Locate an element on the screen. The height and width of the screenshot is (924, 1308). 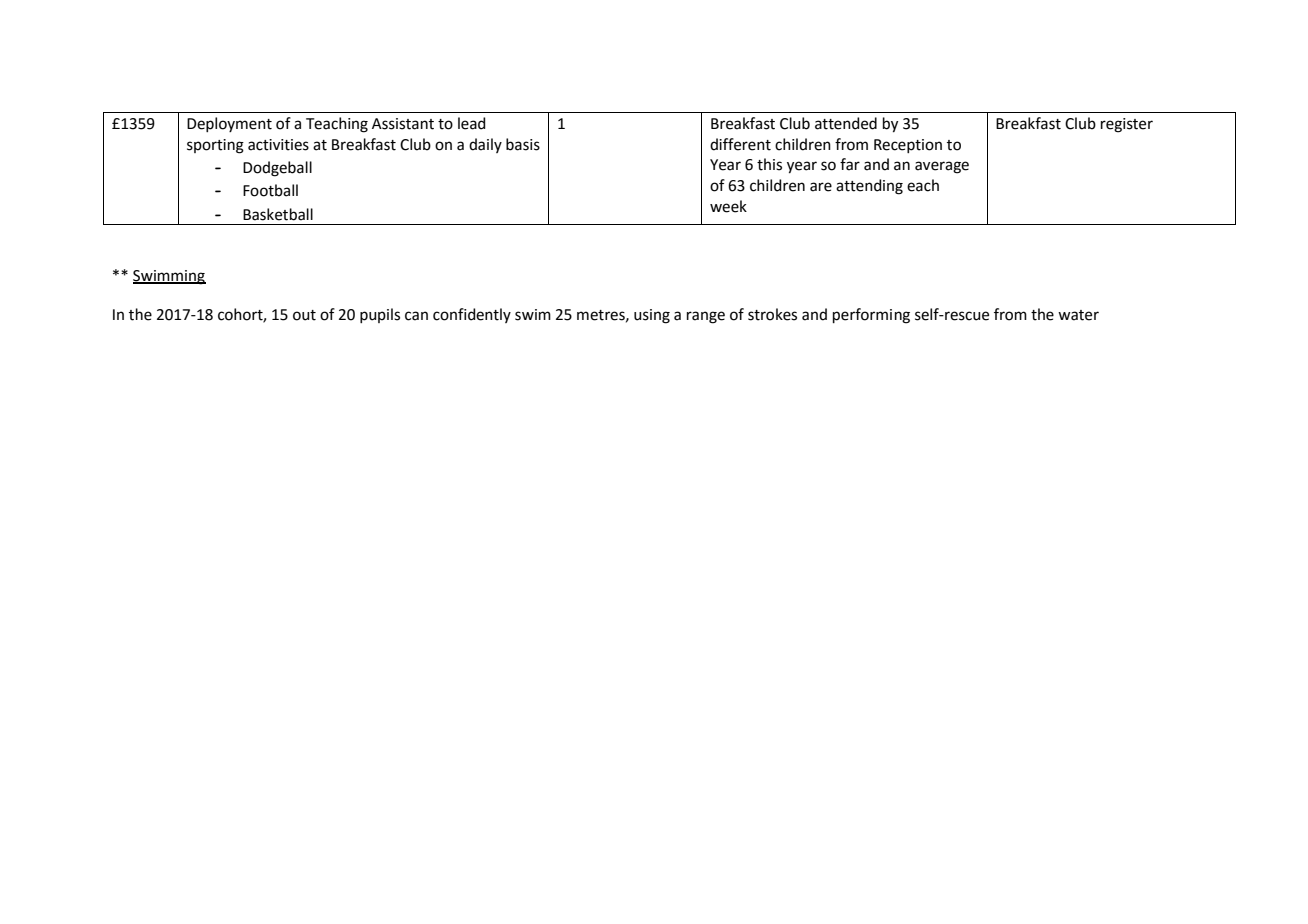
week is located at coordinates (728, 206).
